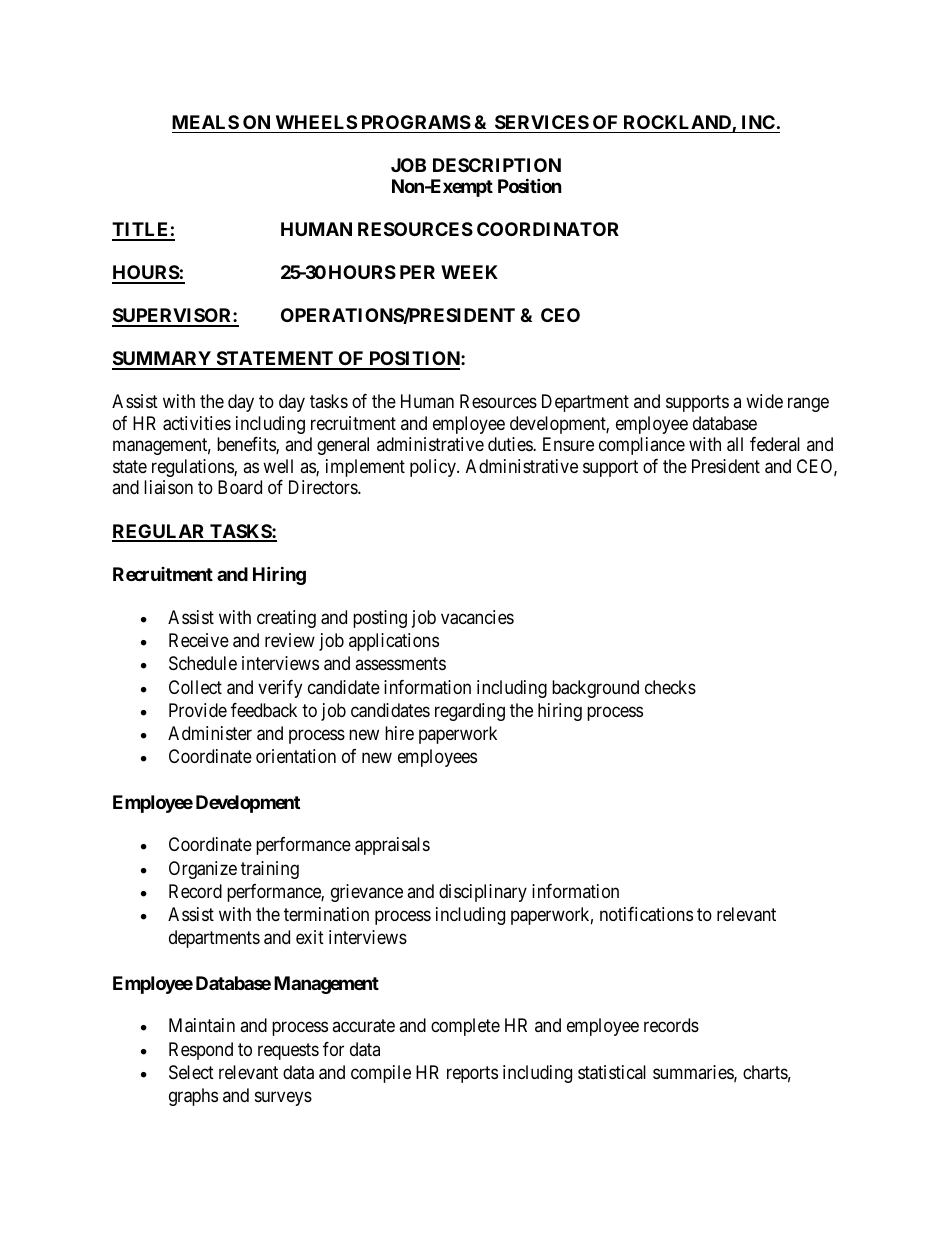  What do you see at coordinates (497, 165) in the screenshot?
I see `DESCRIPTION` at bounding box center [497, 165].
